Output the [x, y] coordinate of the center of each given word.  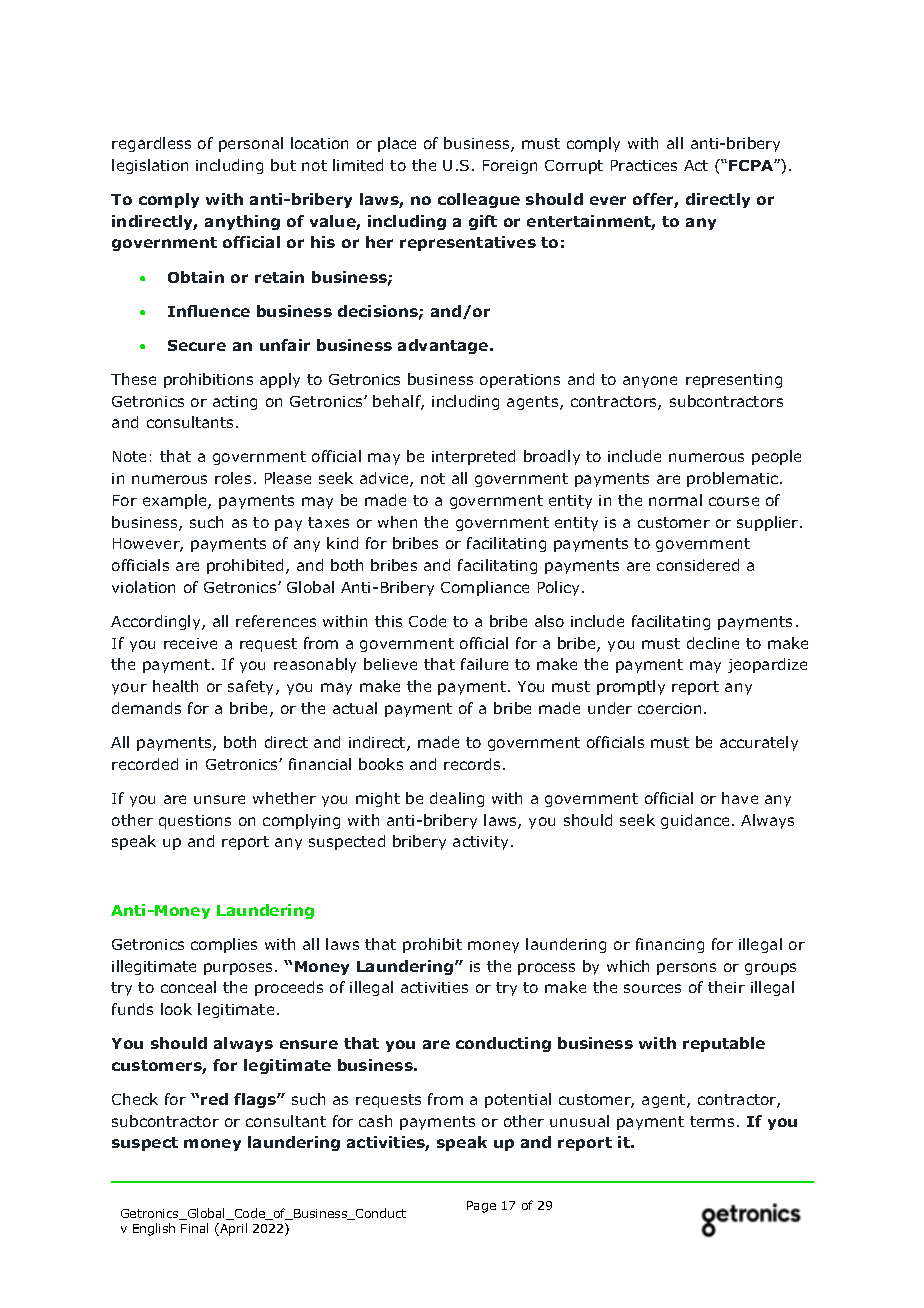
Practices [644, 165]
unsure [219, 799]
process [546, 969]
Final [194, 1228]
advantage [444, 346]
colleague [479, 200]
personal [251, 144]
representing [734, 381]
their [726, 987]
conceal [188, 987]
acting [235, 403]
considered [698, 565]
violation [143, 587]
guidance [697, 821]
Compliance [485, 588]
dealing [457, 799]
